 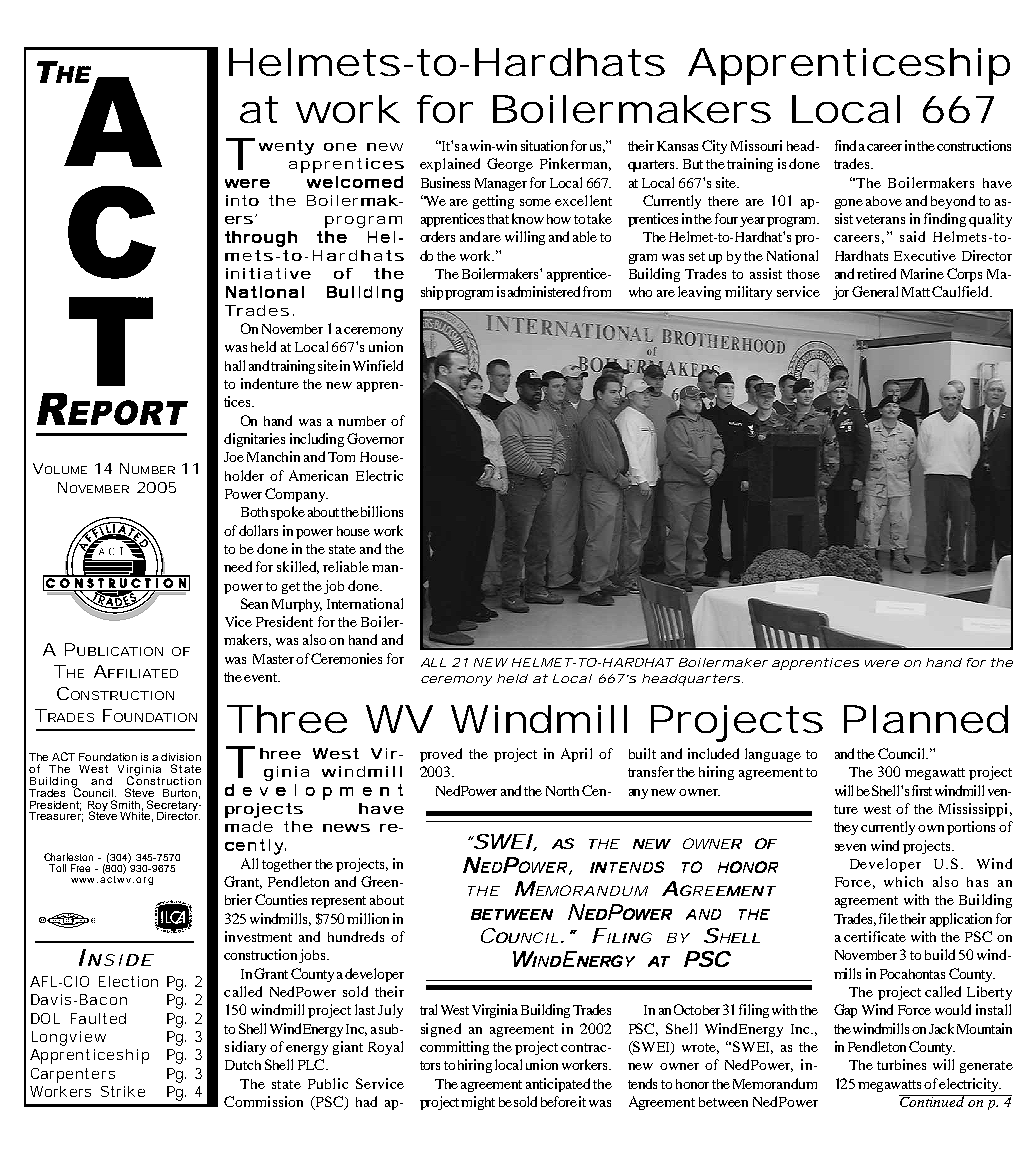 I want to click on Matt, so click(x=917, y=292).
